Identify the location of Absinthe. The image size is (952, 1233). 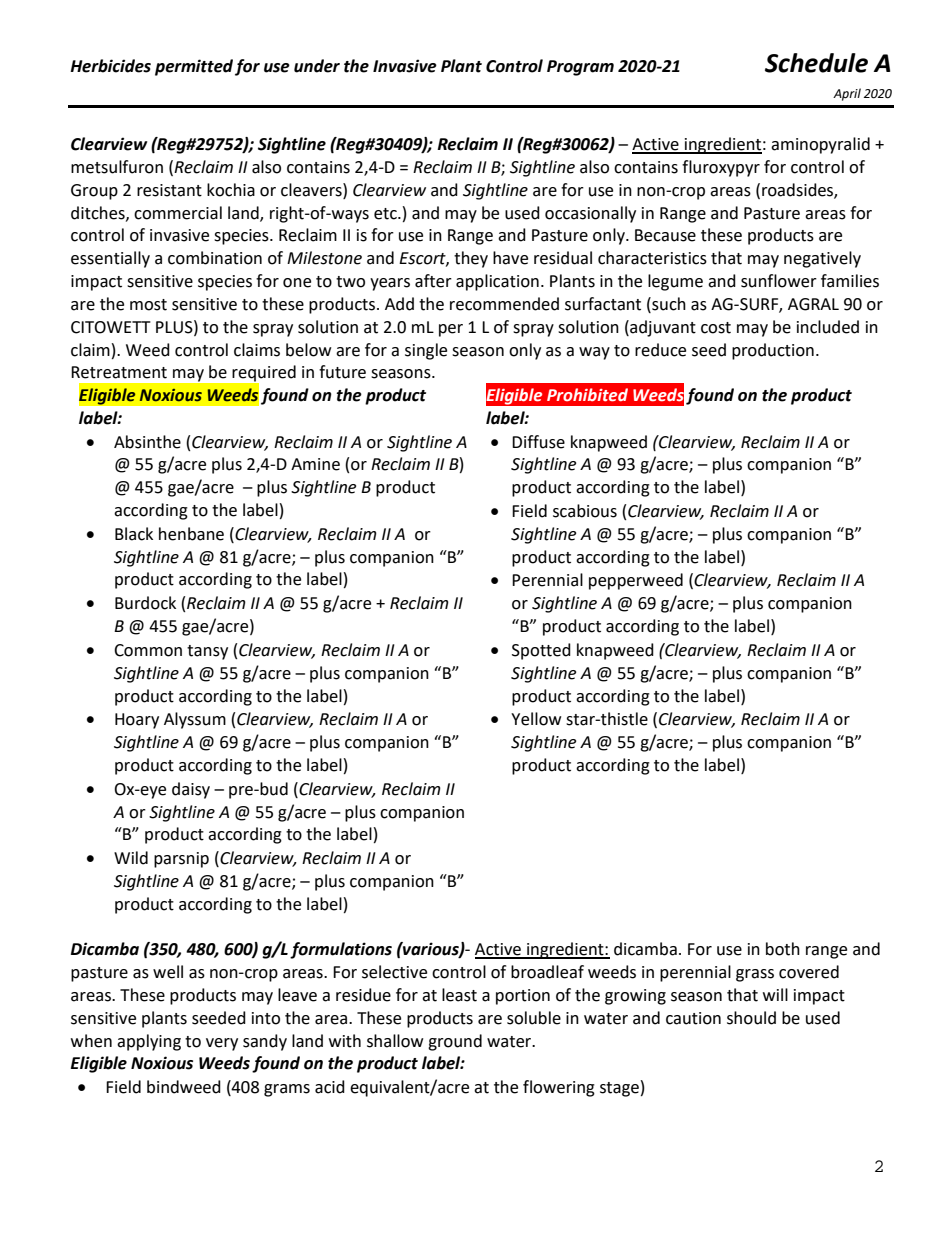
(147, 442).
